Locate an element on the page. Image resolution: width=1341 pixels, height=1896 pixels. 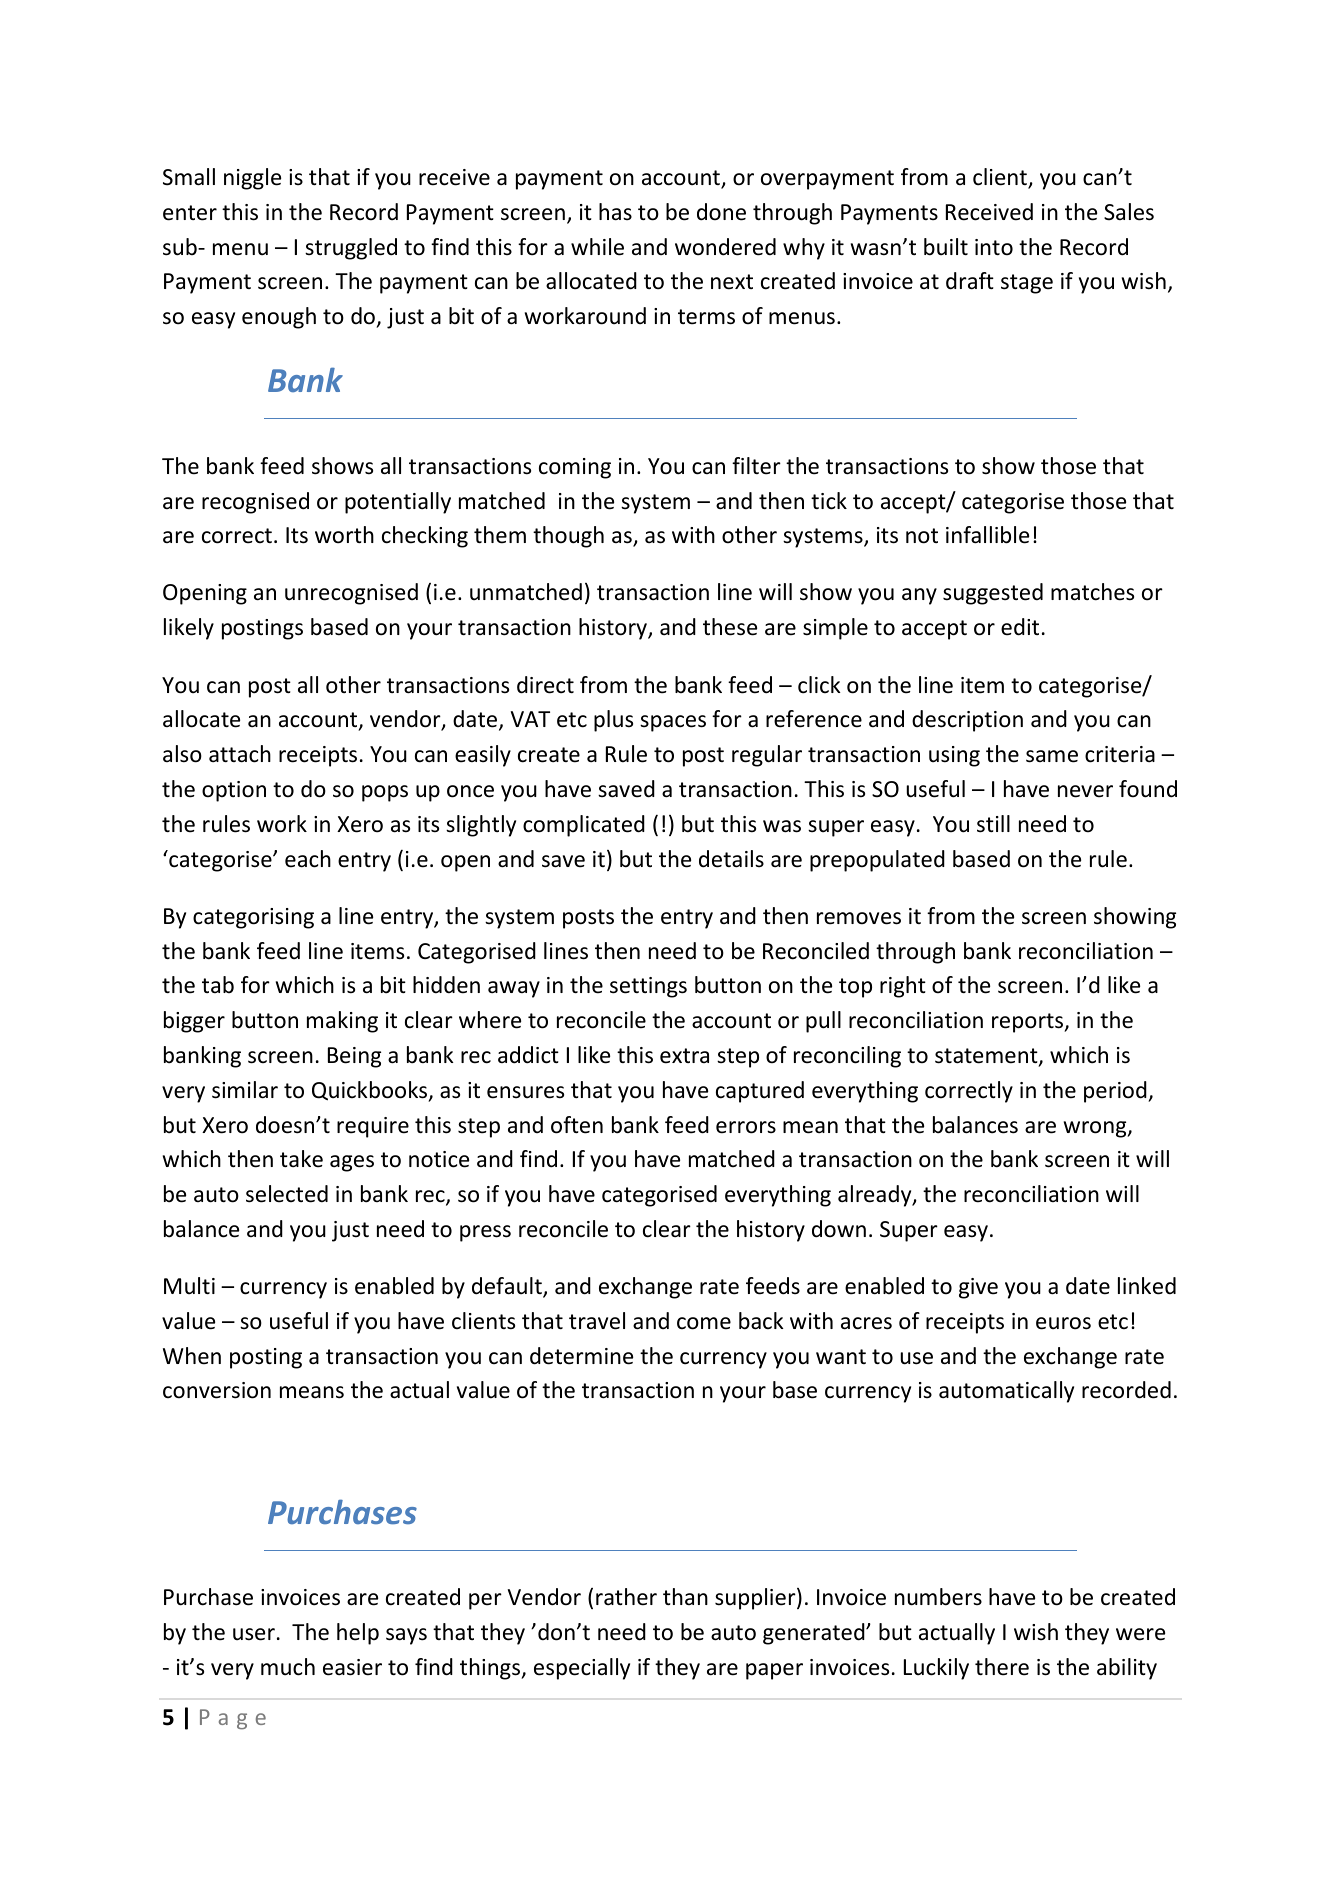
struggled is located at coordinates (351, 249).
